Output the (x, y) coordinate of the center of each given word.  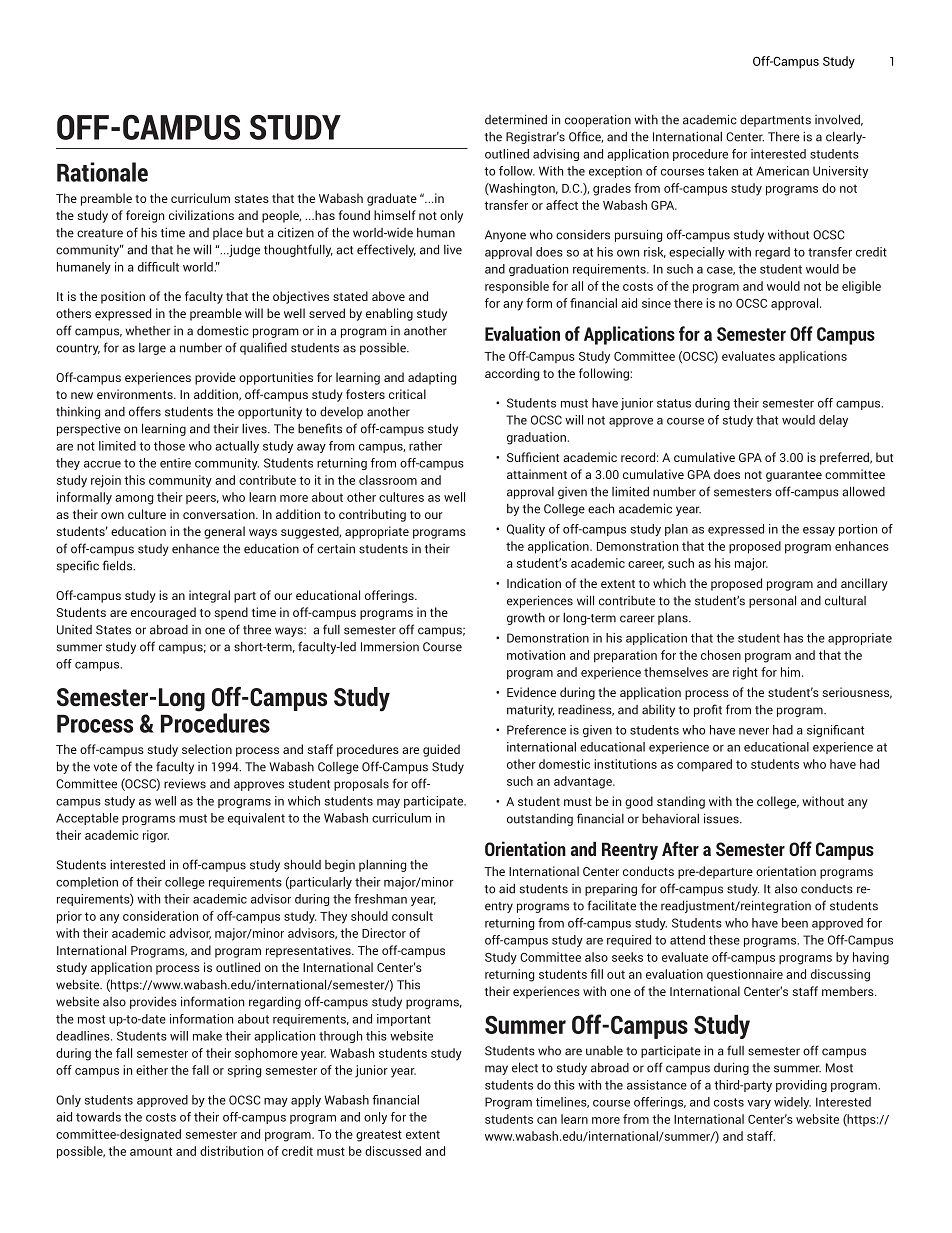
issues (722, 818)
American (782, 171)
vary (759, 1104)
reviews (185, 784)
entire (175, 463)
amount (151, 1151)
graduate (392, 199)
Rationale (102, 172)
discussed (393, 1151)
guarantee (794, 476)
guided (441, 750)
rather (425, 446)
